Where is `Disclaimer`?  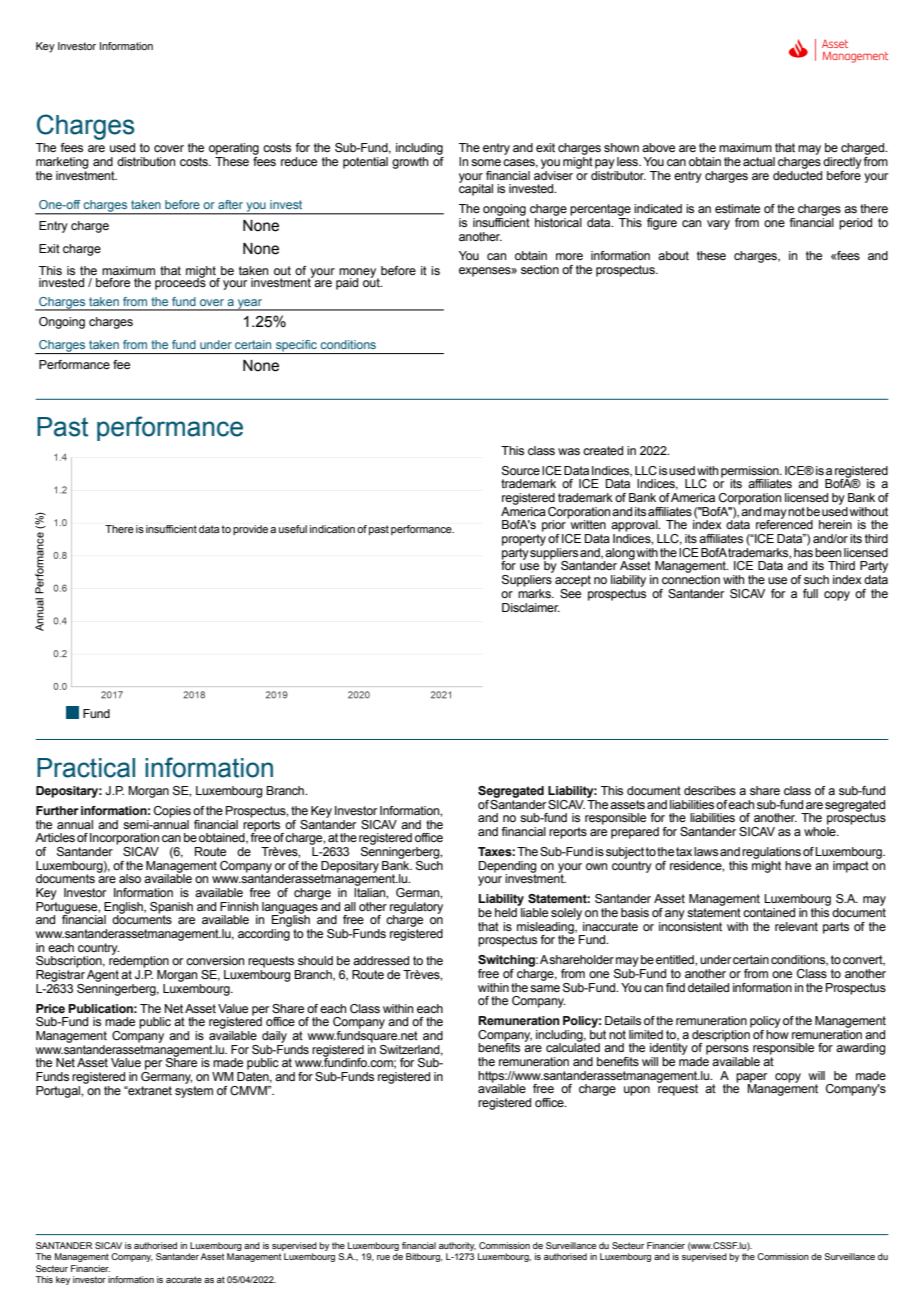
Disclaimer is located at coordinates (531, 607).
